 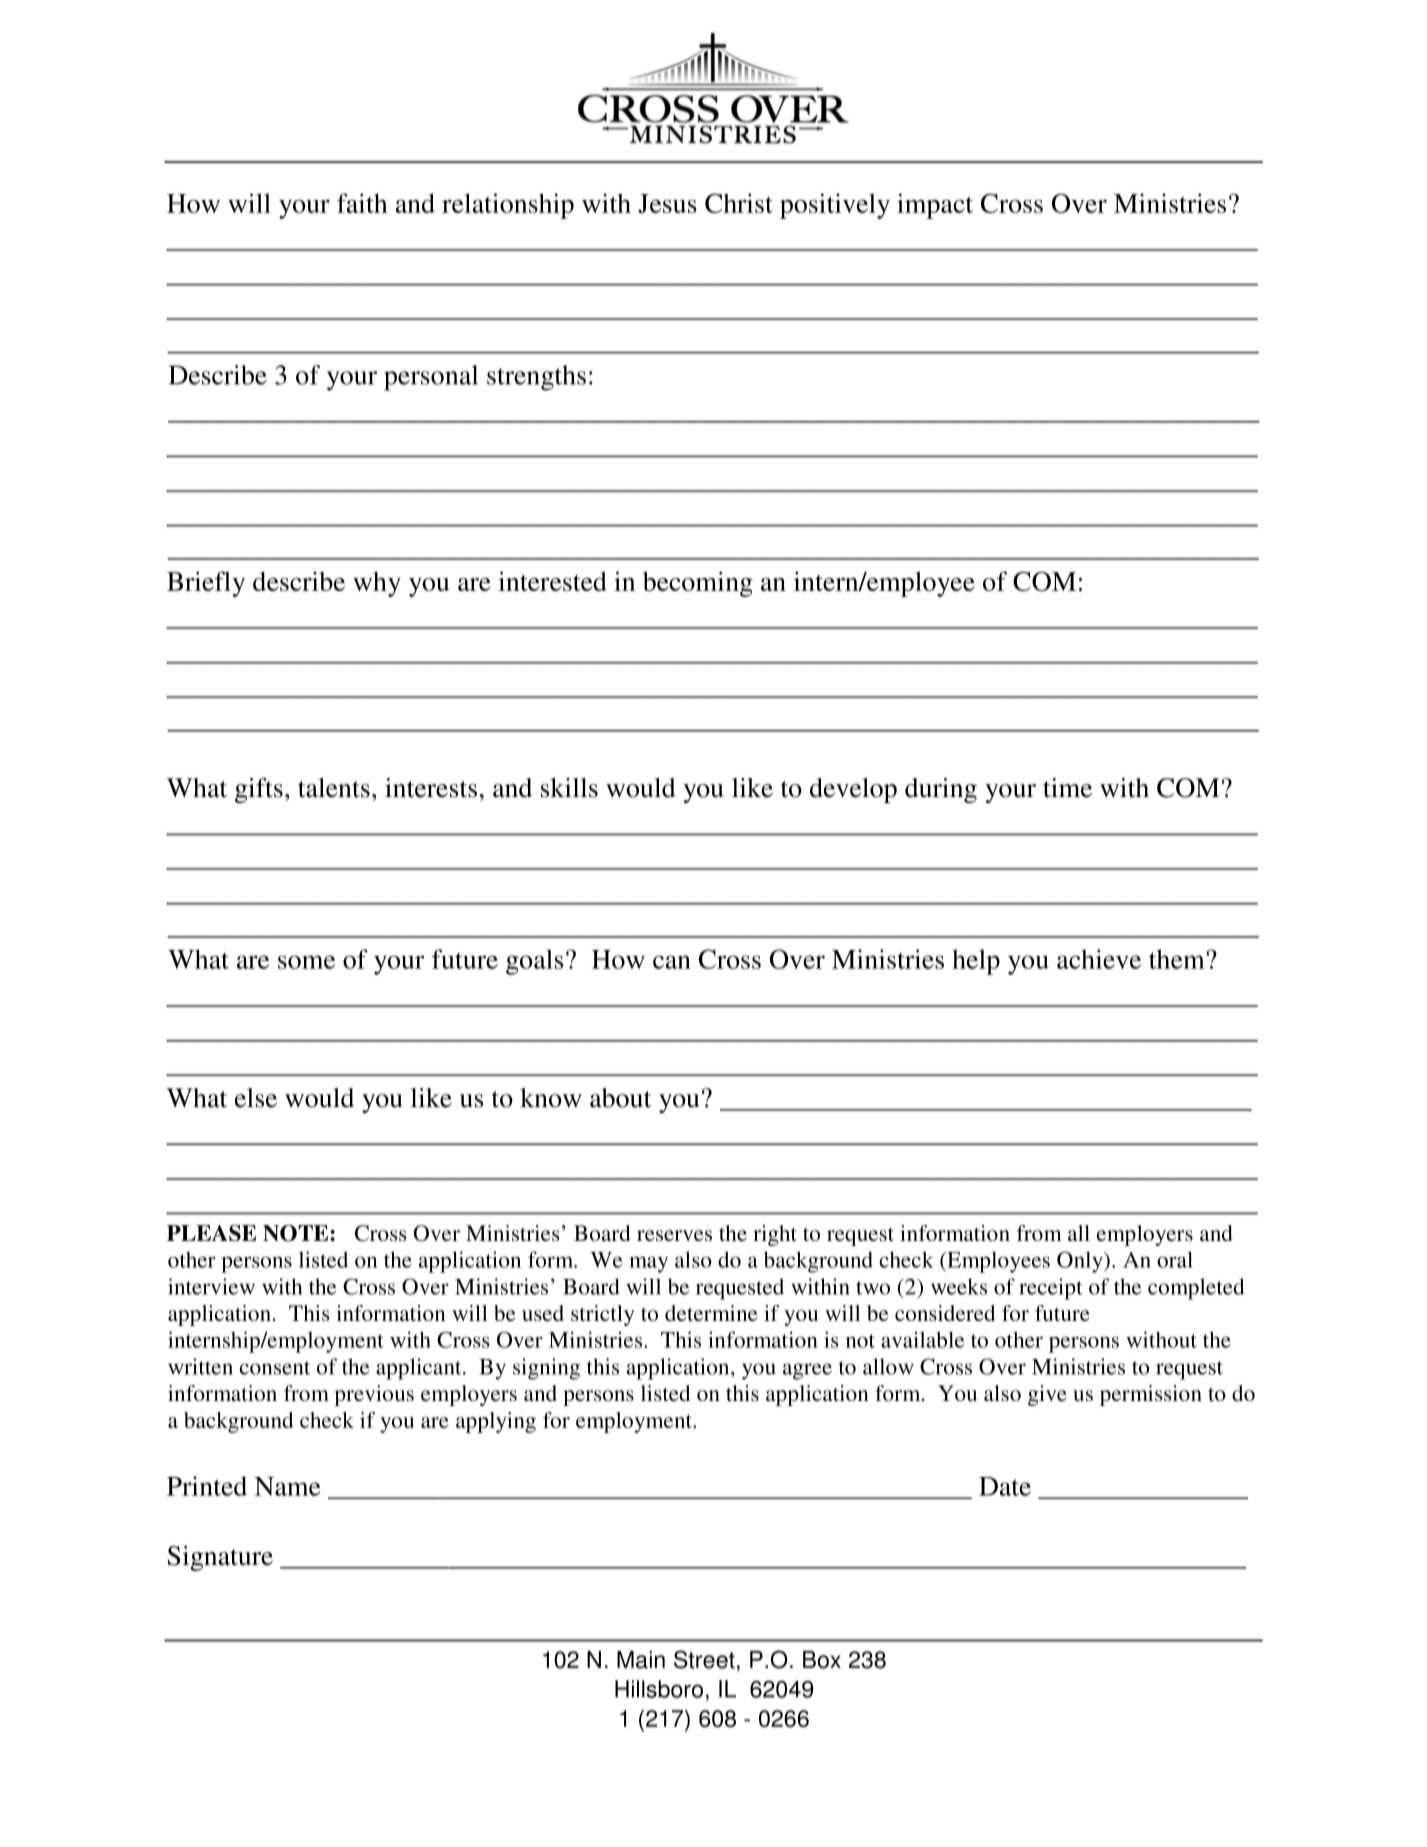 I want to click on about, so click(x=620, y=1098).
